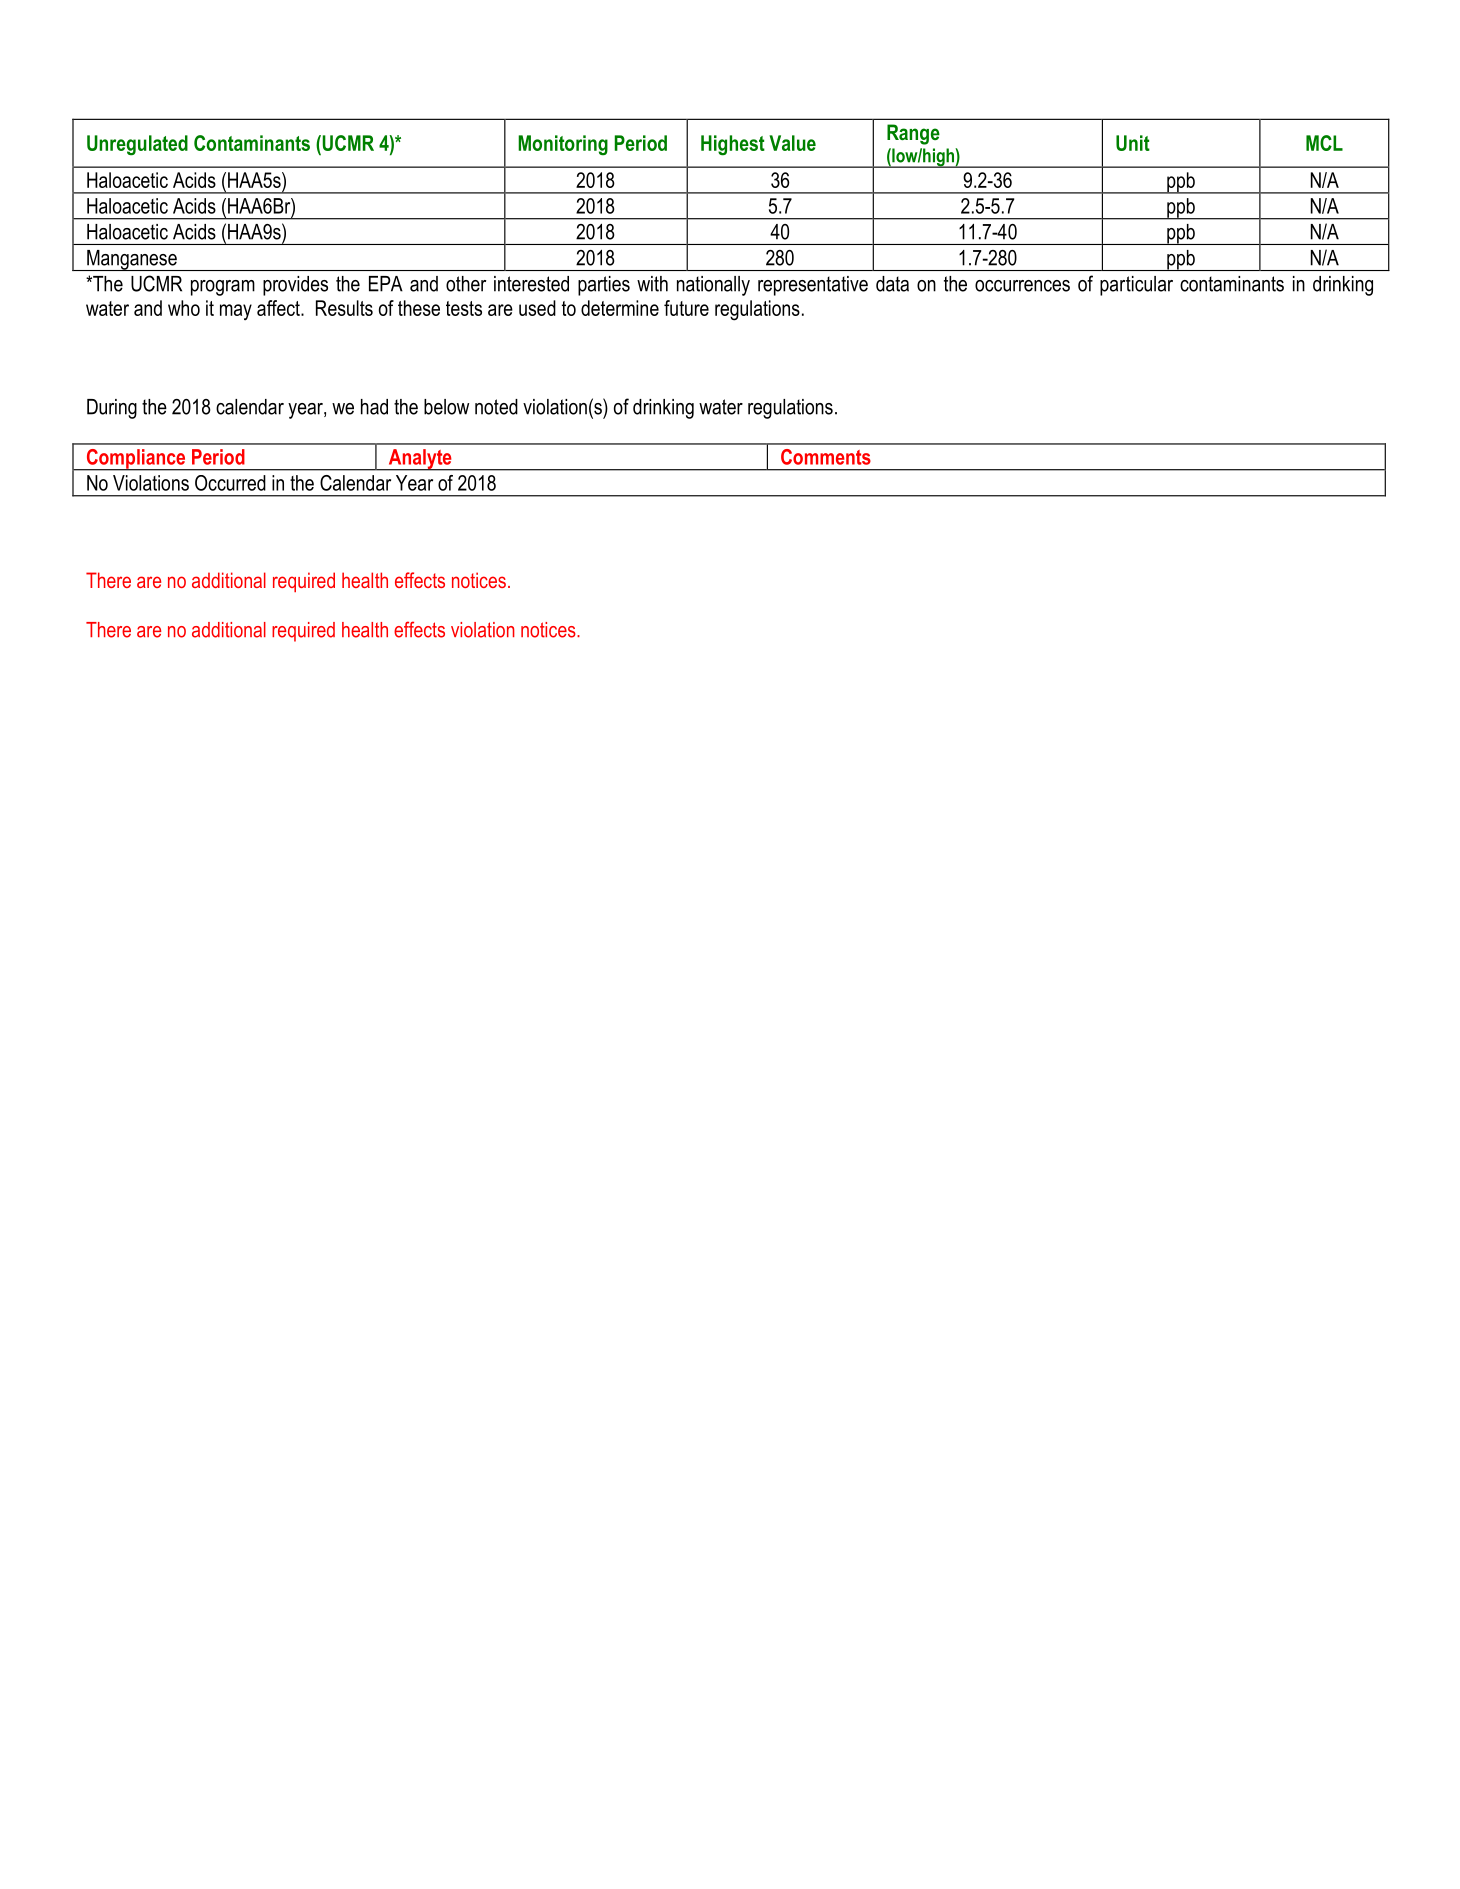  Describe the element at coordinates (1133, 143) in the screenshot. I see `Unit` at that location.
